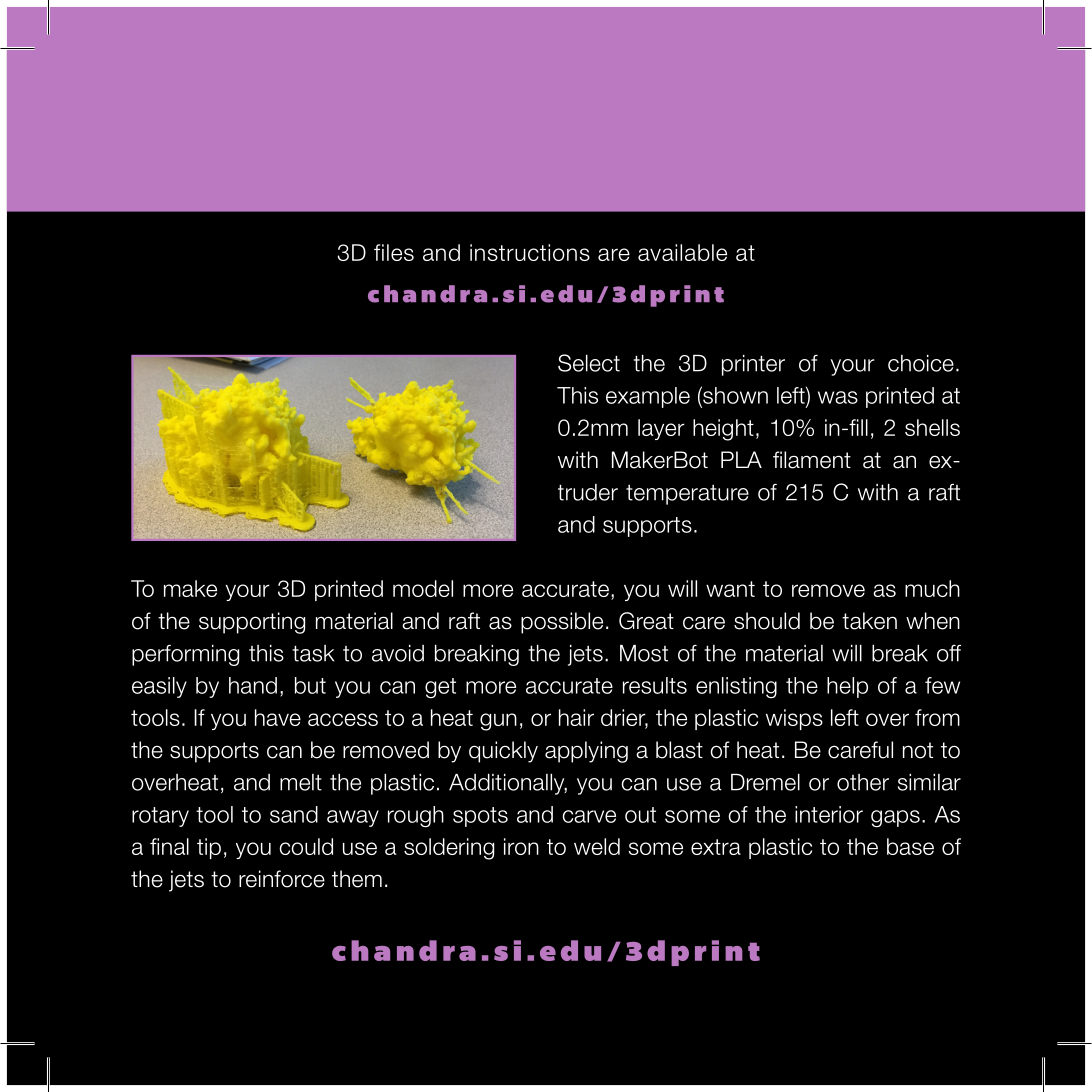 The image size is (1092, 1092). What do you see at coordinates (423, 588) in the page?
I see `model` at bounding box center [423, 588].
